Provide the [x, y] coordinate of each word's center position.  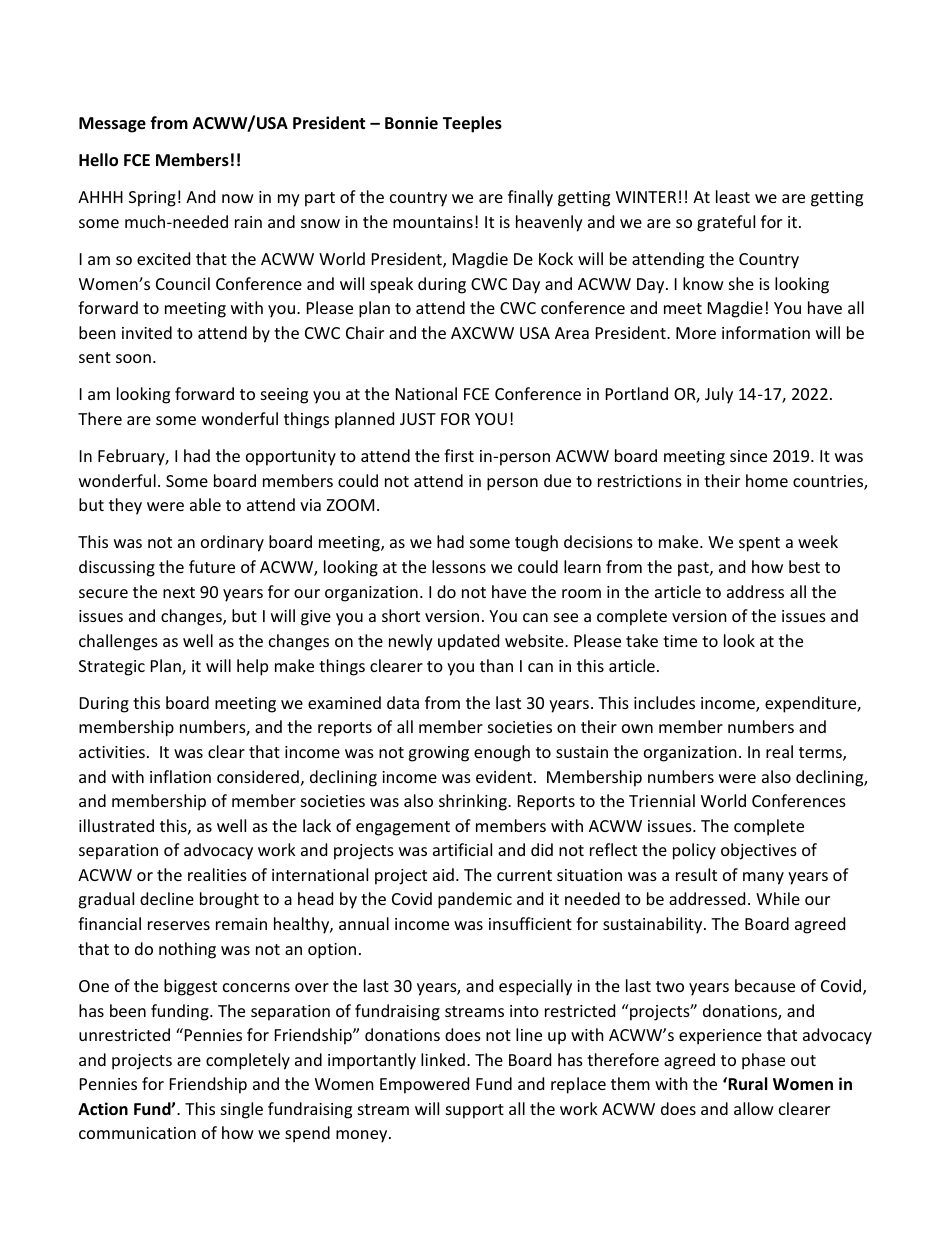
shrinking [474, 802]
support [475, 1111]
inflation [180, 776]
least [733, 196]
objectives [759, 851]
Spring [152, 199]
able [205, 504]
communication [137, 1133]
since [748, 456]
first [459, 455]
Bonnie [411, 123]
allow [754, 1108]
